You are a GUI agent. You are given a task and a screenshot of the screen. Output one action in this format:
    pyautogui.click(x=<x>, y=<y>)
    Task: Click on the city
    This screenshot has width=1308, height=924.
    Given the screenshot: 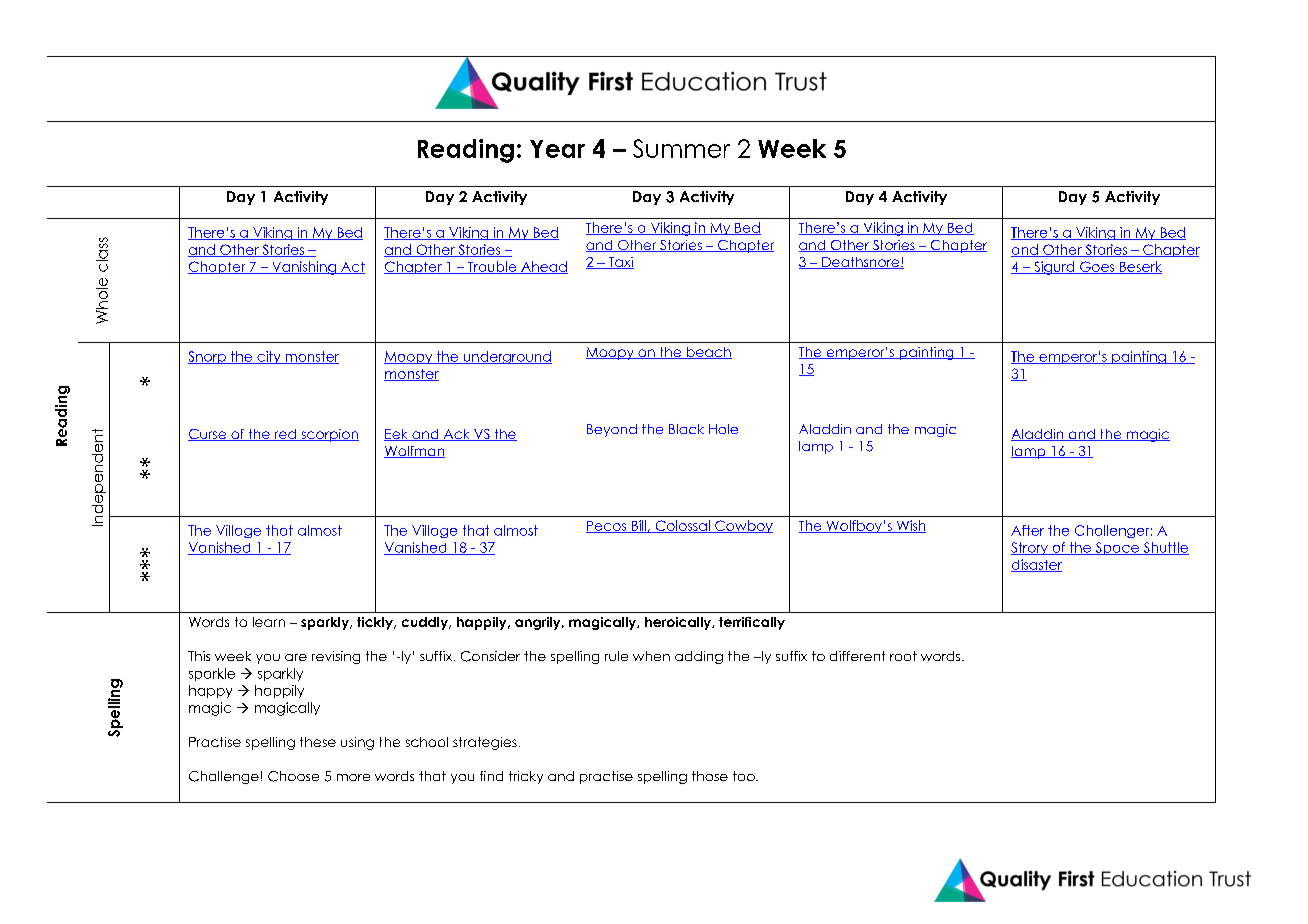 What is the action you would take?
    pyautogui.click(x=269, y=357)
